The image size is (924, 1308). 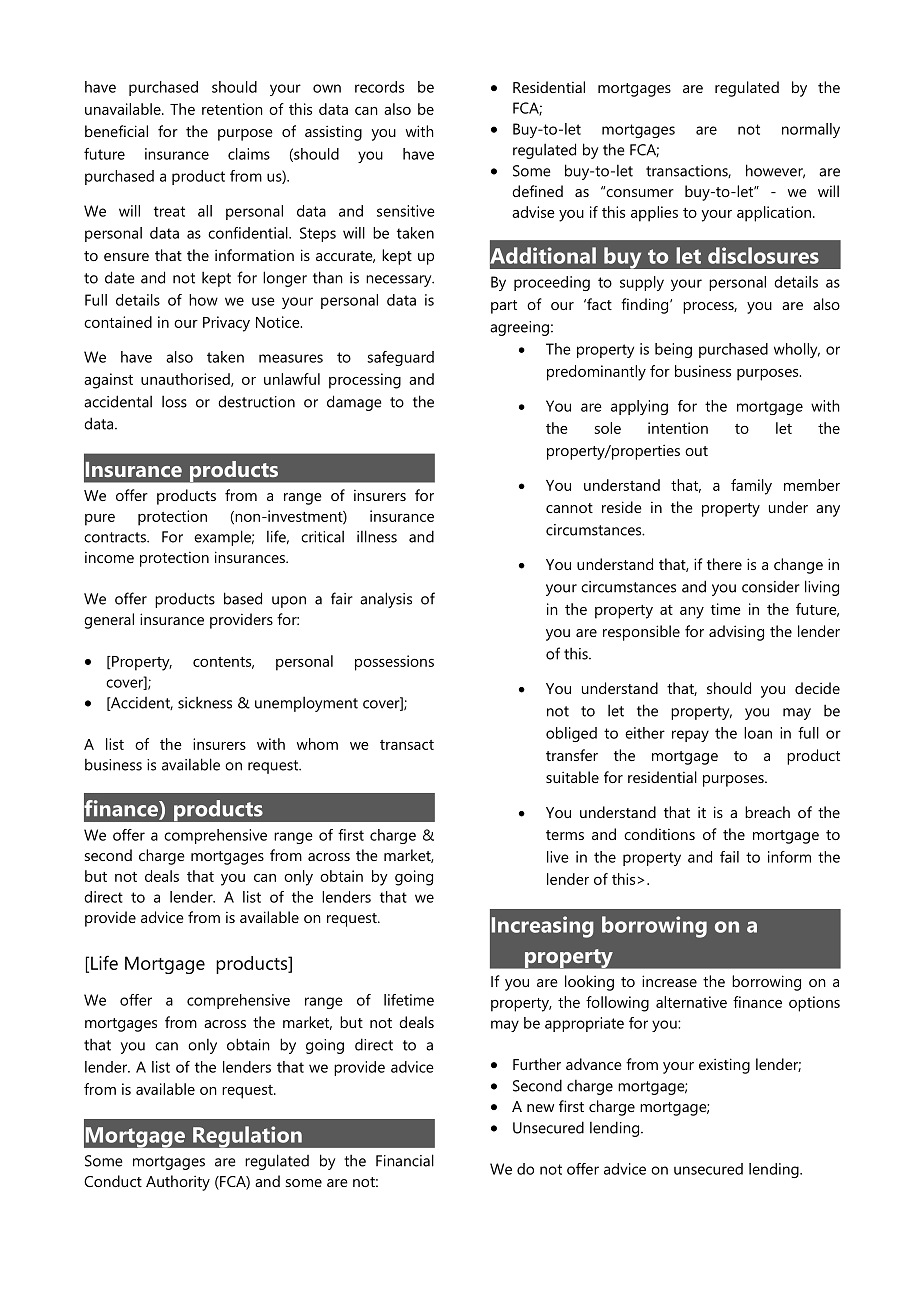 What do you see at coordinates (174, 402) in the page?
I see `loss` at bounding box center [174, 402].
